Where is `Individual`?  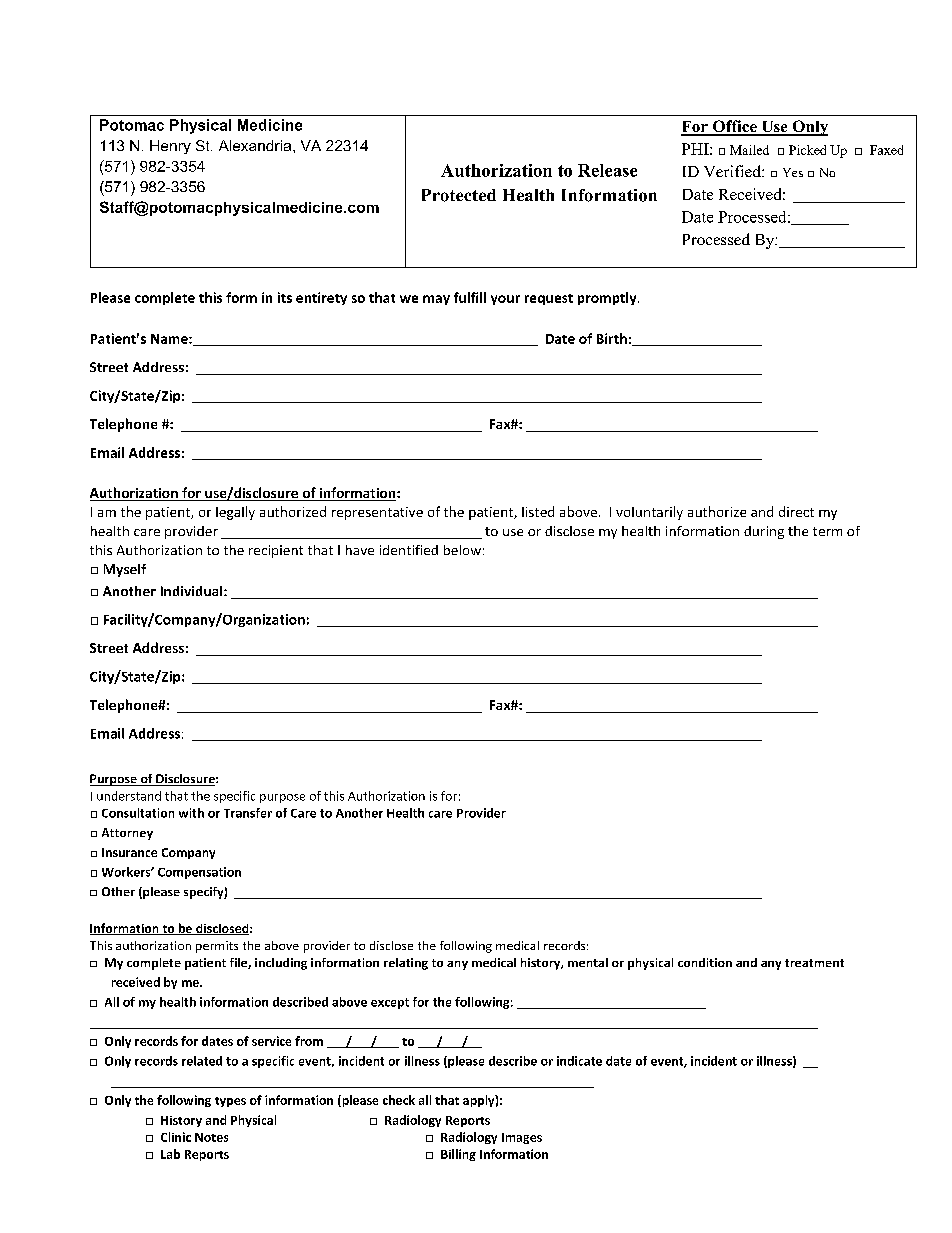 Individual is located at coordinates (193, 591).
